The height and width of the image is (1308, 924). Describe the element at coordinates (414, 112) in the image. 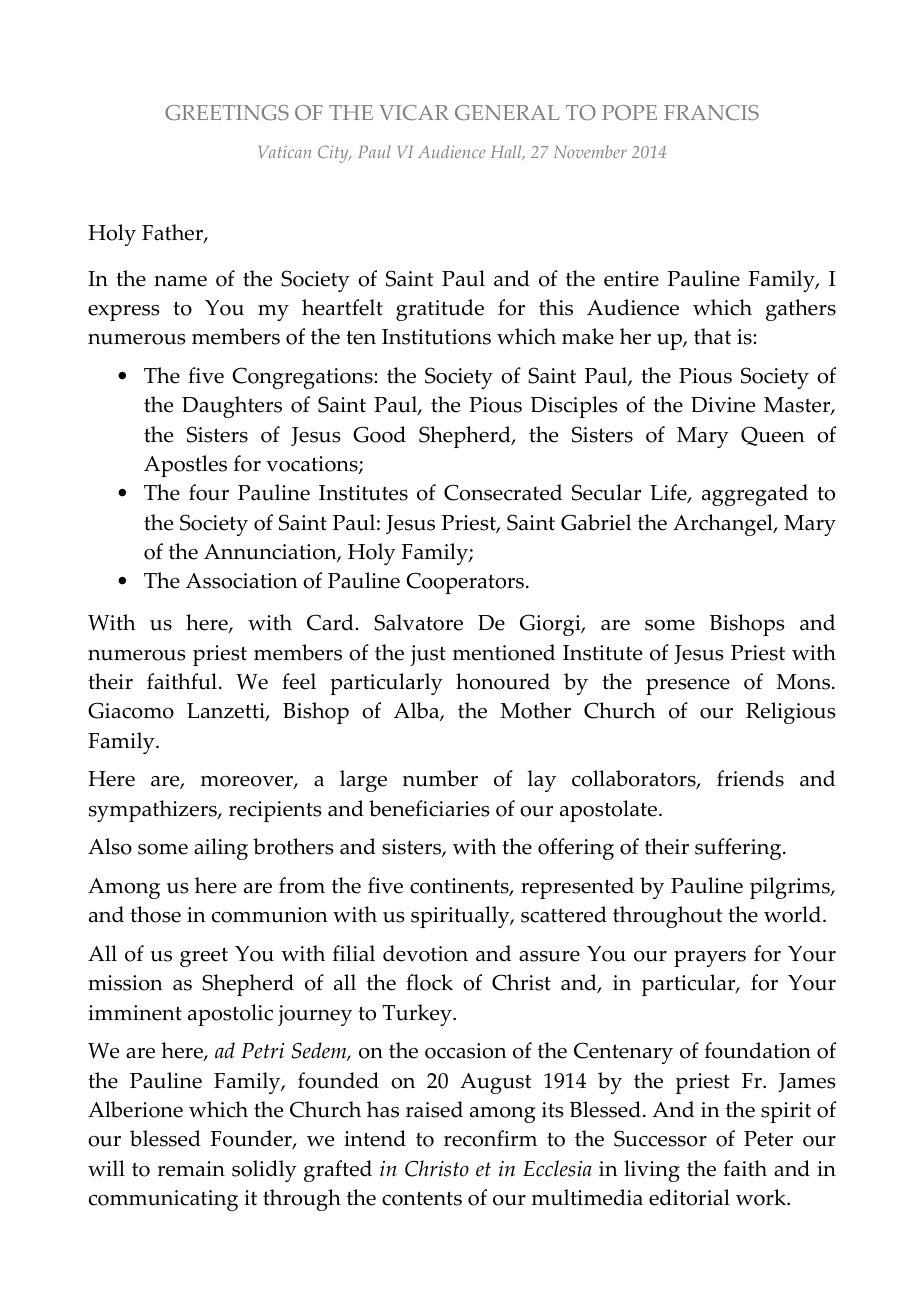

I see `VICAR` at that location.
